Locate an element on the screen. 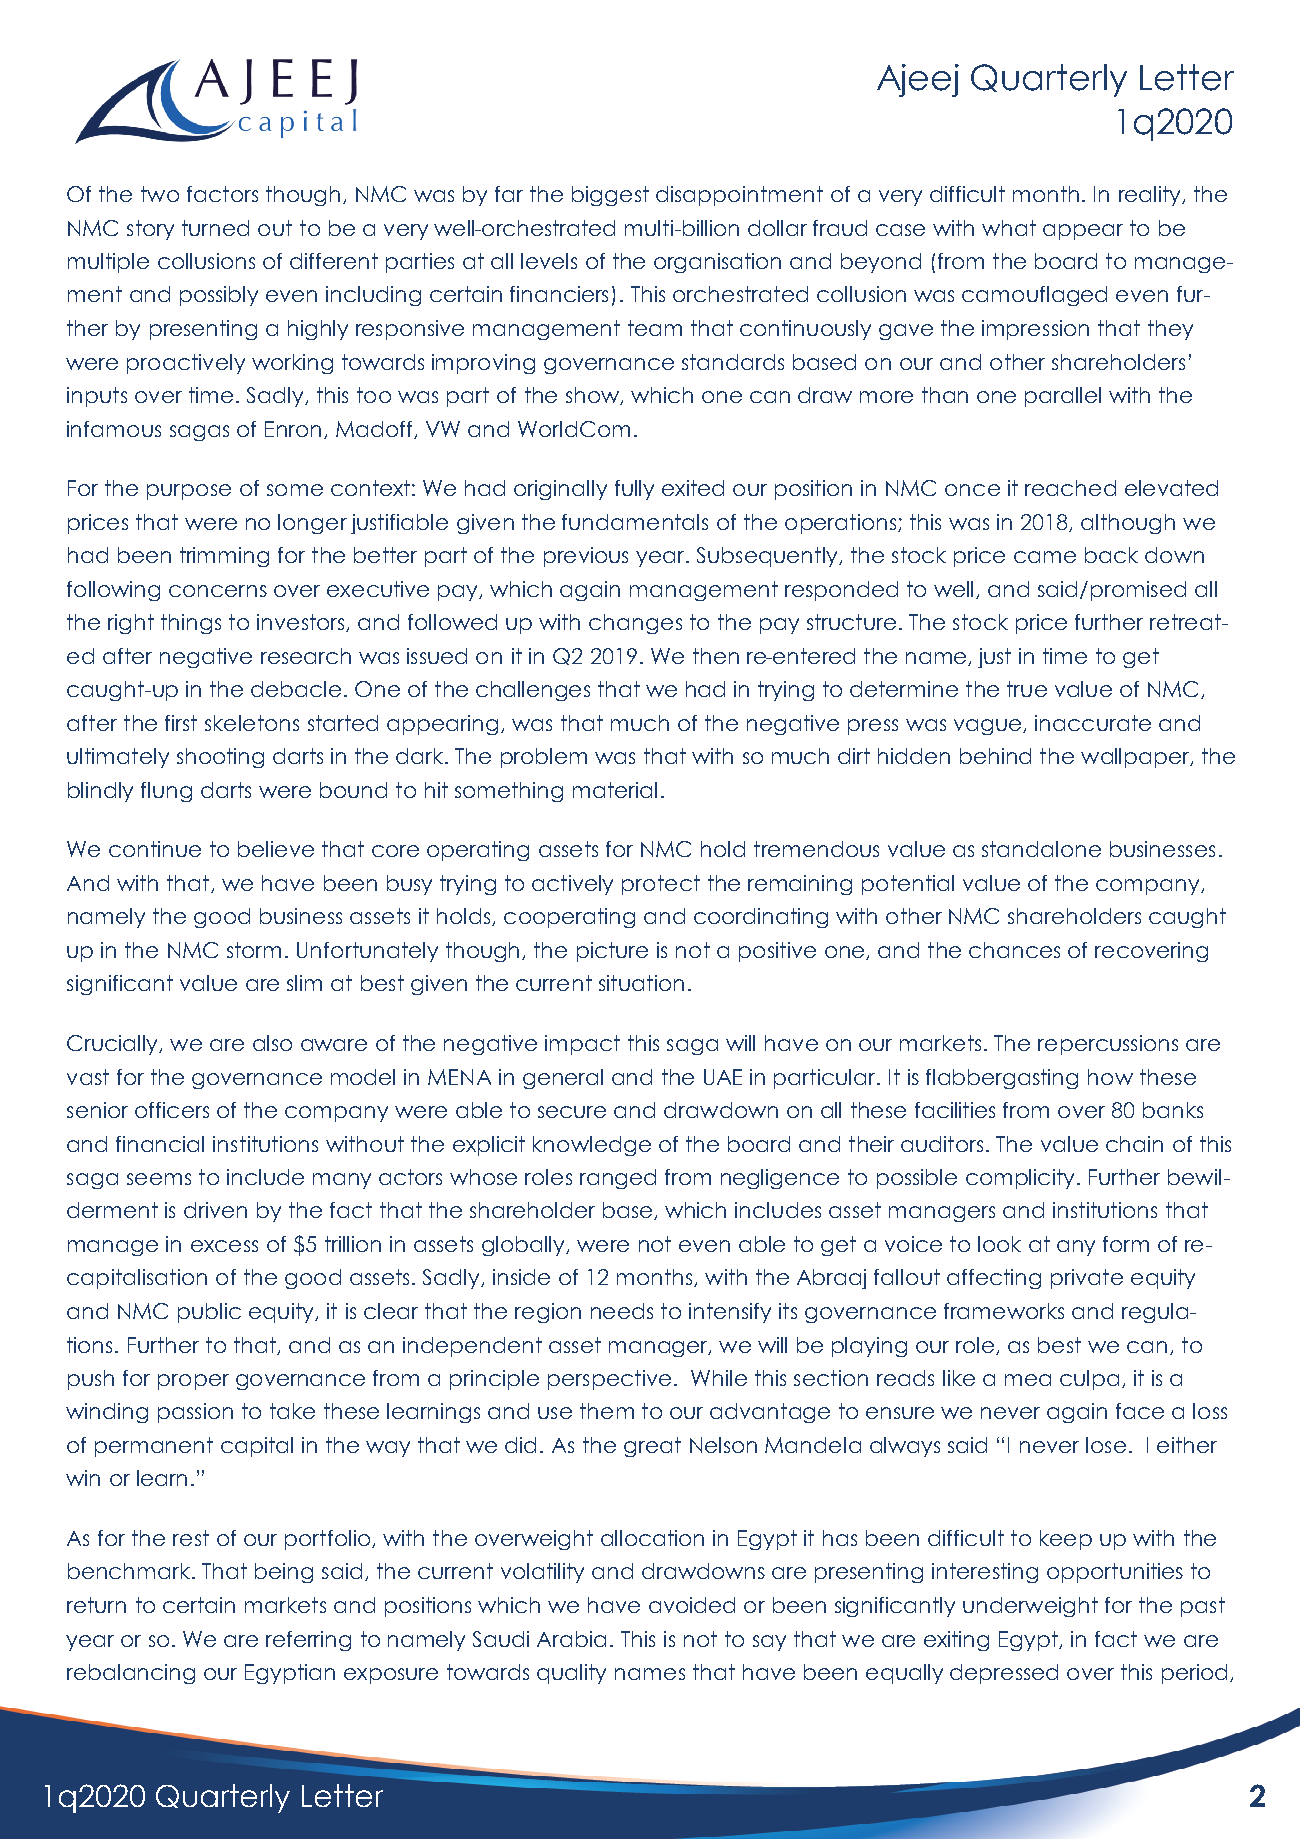 This screenshot has width=1301, height=1839. skeletons is located at coordinates (252, 723).
